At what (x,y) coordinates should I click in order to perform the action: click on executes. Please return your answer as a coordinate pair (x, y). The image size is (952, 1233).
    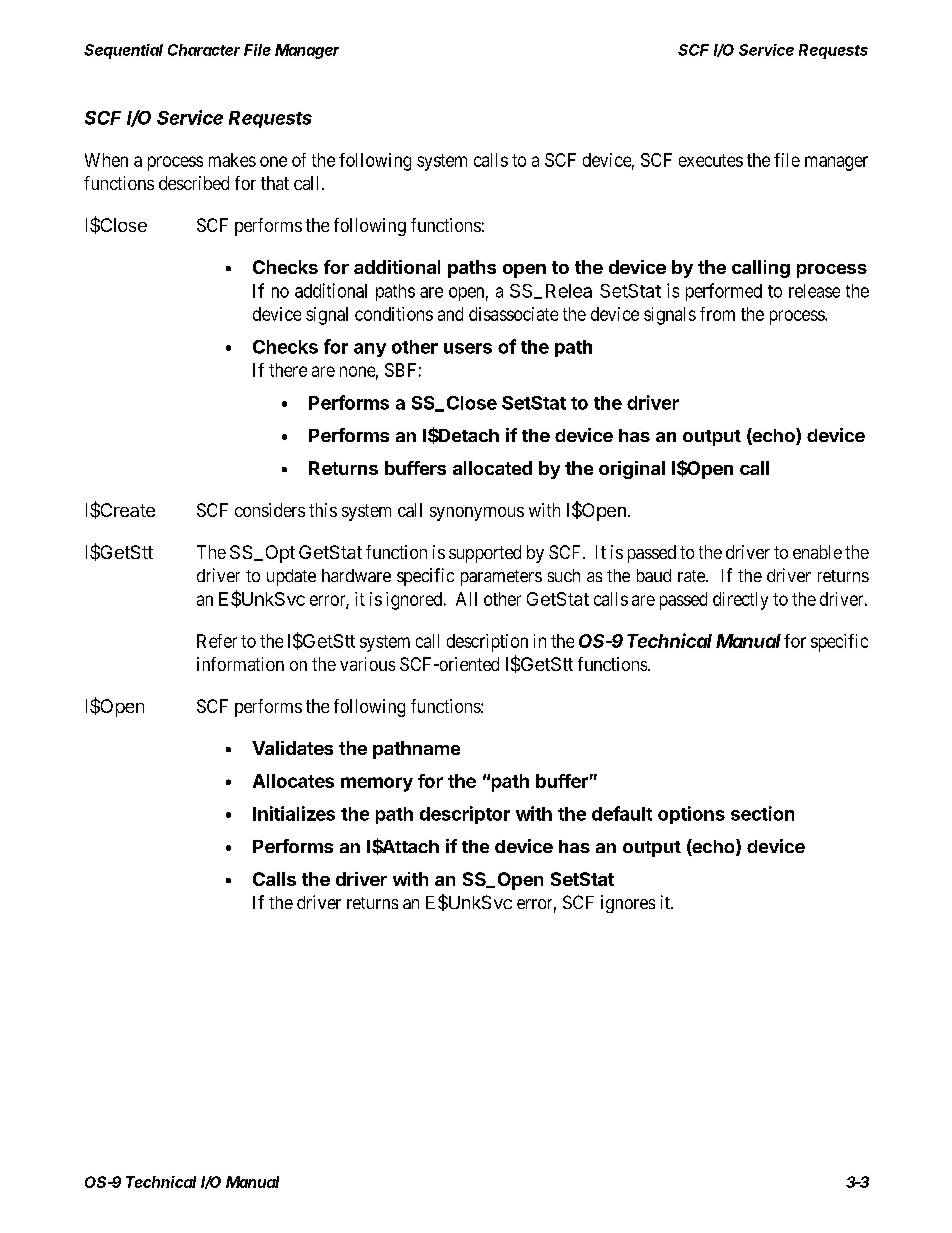
    Looking at the image, I should click on (711, 160).
